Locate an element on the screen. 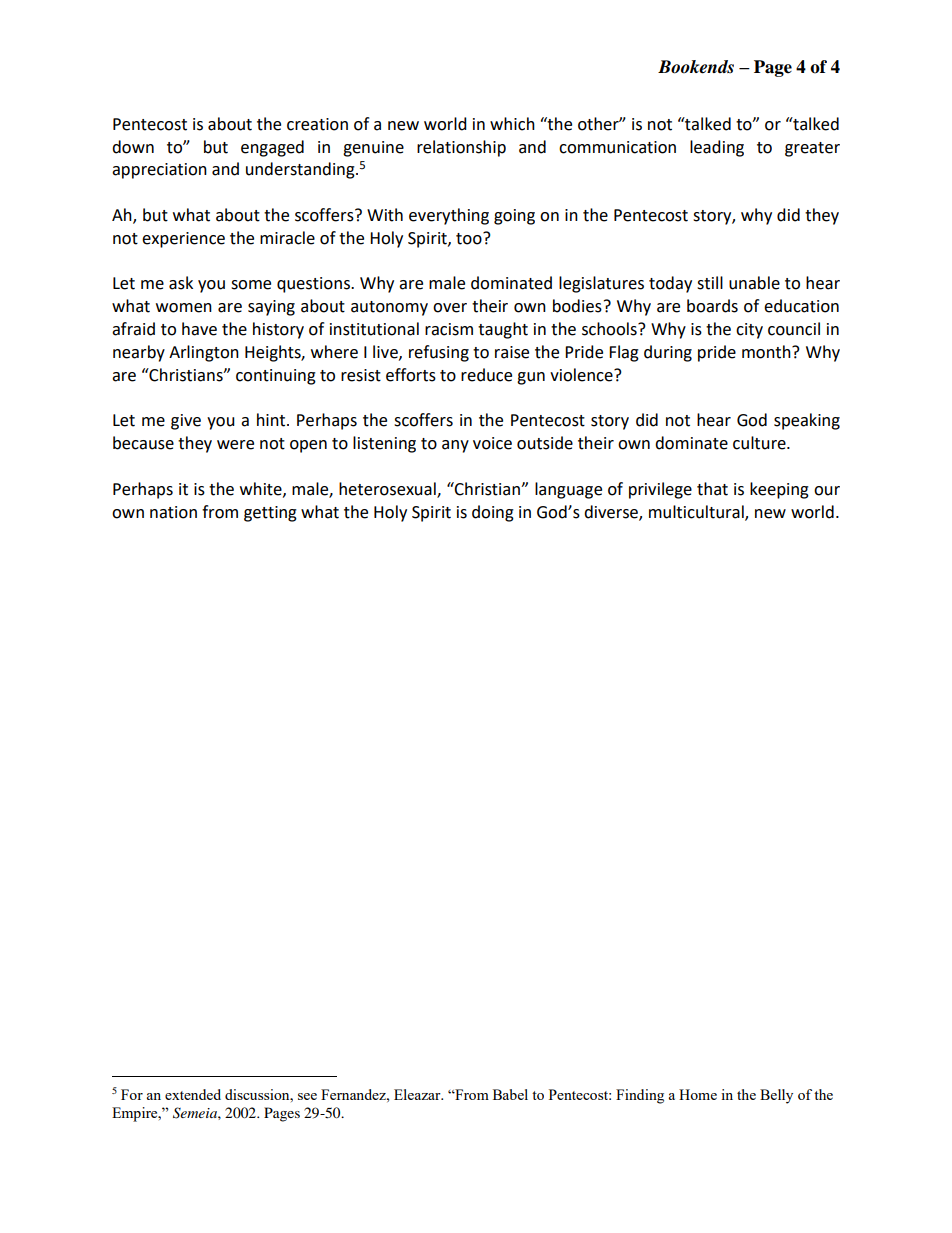  see is located at coordinates (307, 1096).
